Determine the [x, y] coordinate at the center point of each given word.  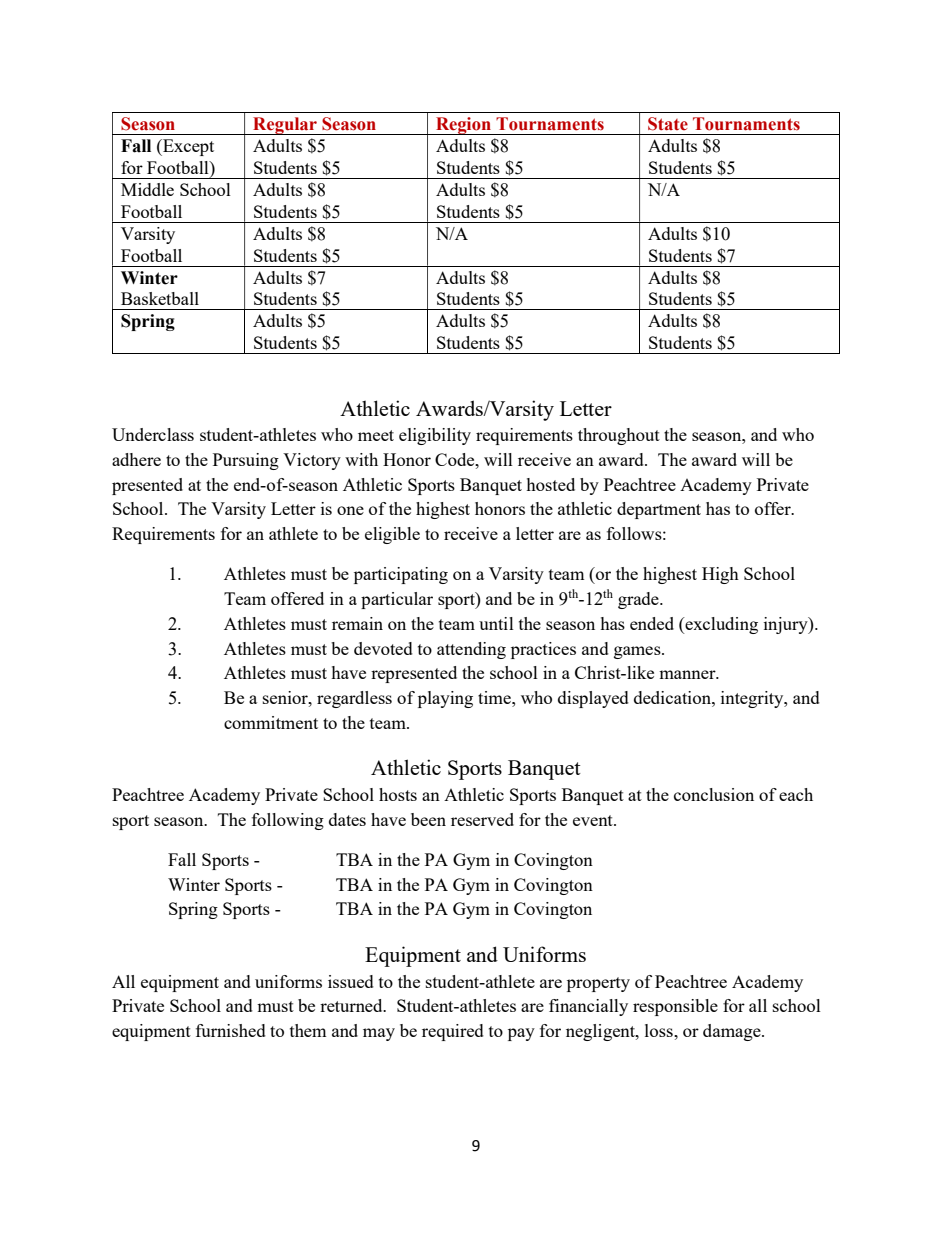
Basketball [160, 298]
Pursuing [246, 461]
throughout [619, 436]
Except [187, 147]
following [288, 821]
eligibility [435, 436]
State [668, 124]
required [453, 1032]
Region [464, 126]
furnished [231, 1030]
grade [639, 600]
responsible [675, 1007]
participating [401, 575]
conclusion [714, 794]
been [428, 819]
